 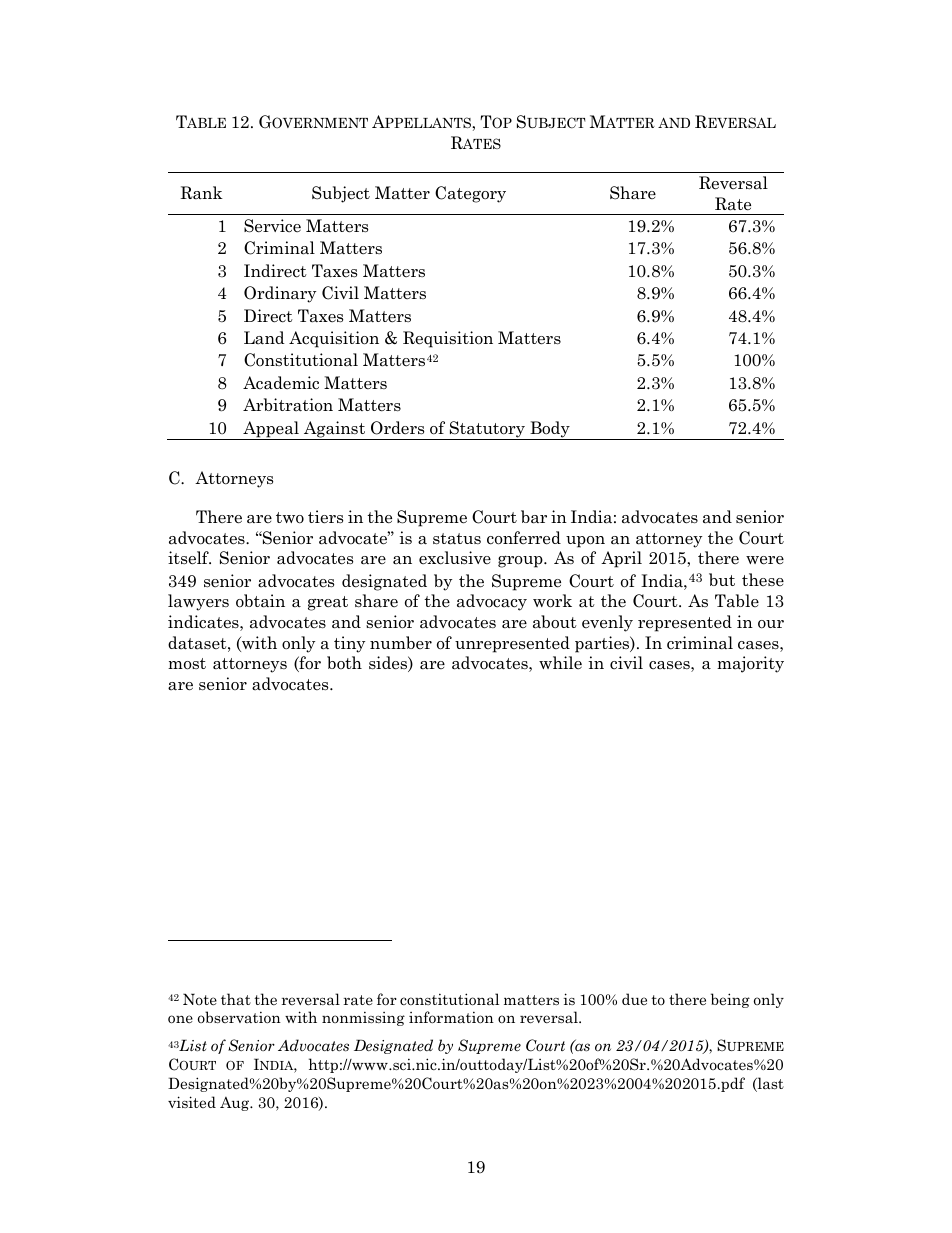 I want to click on status, so click(x=457, y=539).
